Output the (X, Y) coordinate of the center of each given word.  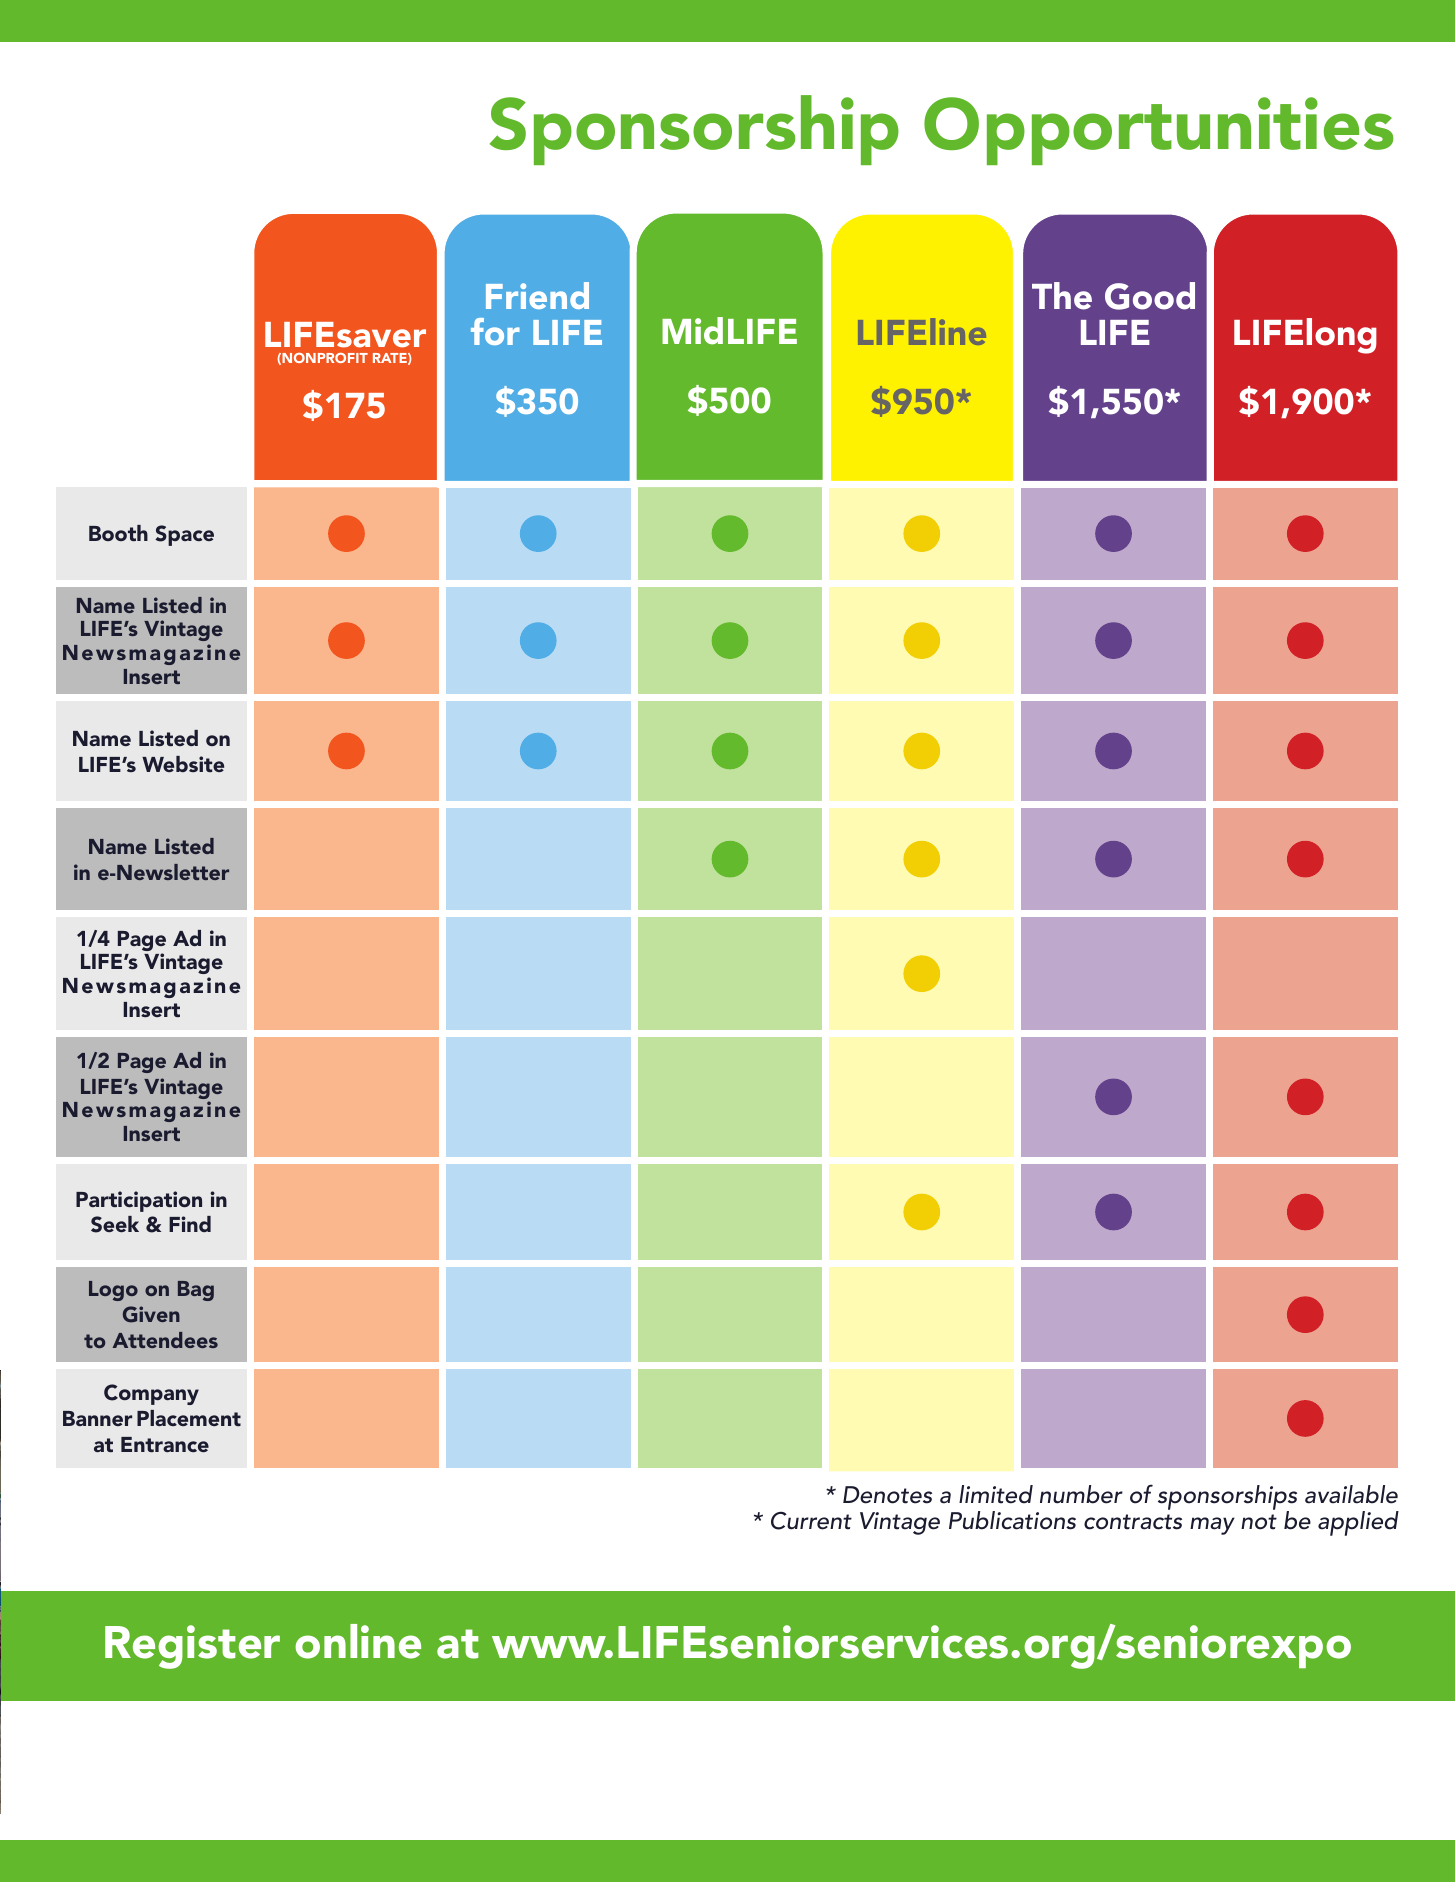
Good (1150, 296)
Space (184, 535)
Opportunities (1158, 131)
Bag (196, 1291)
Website (183, 764)
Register (192, 1647)
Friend (537, 295)
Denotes (887, 1495)
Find (190, 1224)
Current (811, 1521)
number (1081, 1494)
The (1062, 296)
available (1351, 1494)
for (495, 331)
